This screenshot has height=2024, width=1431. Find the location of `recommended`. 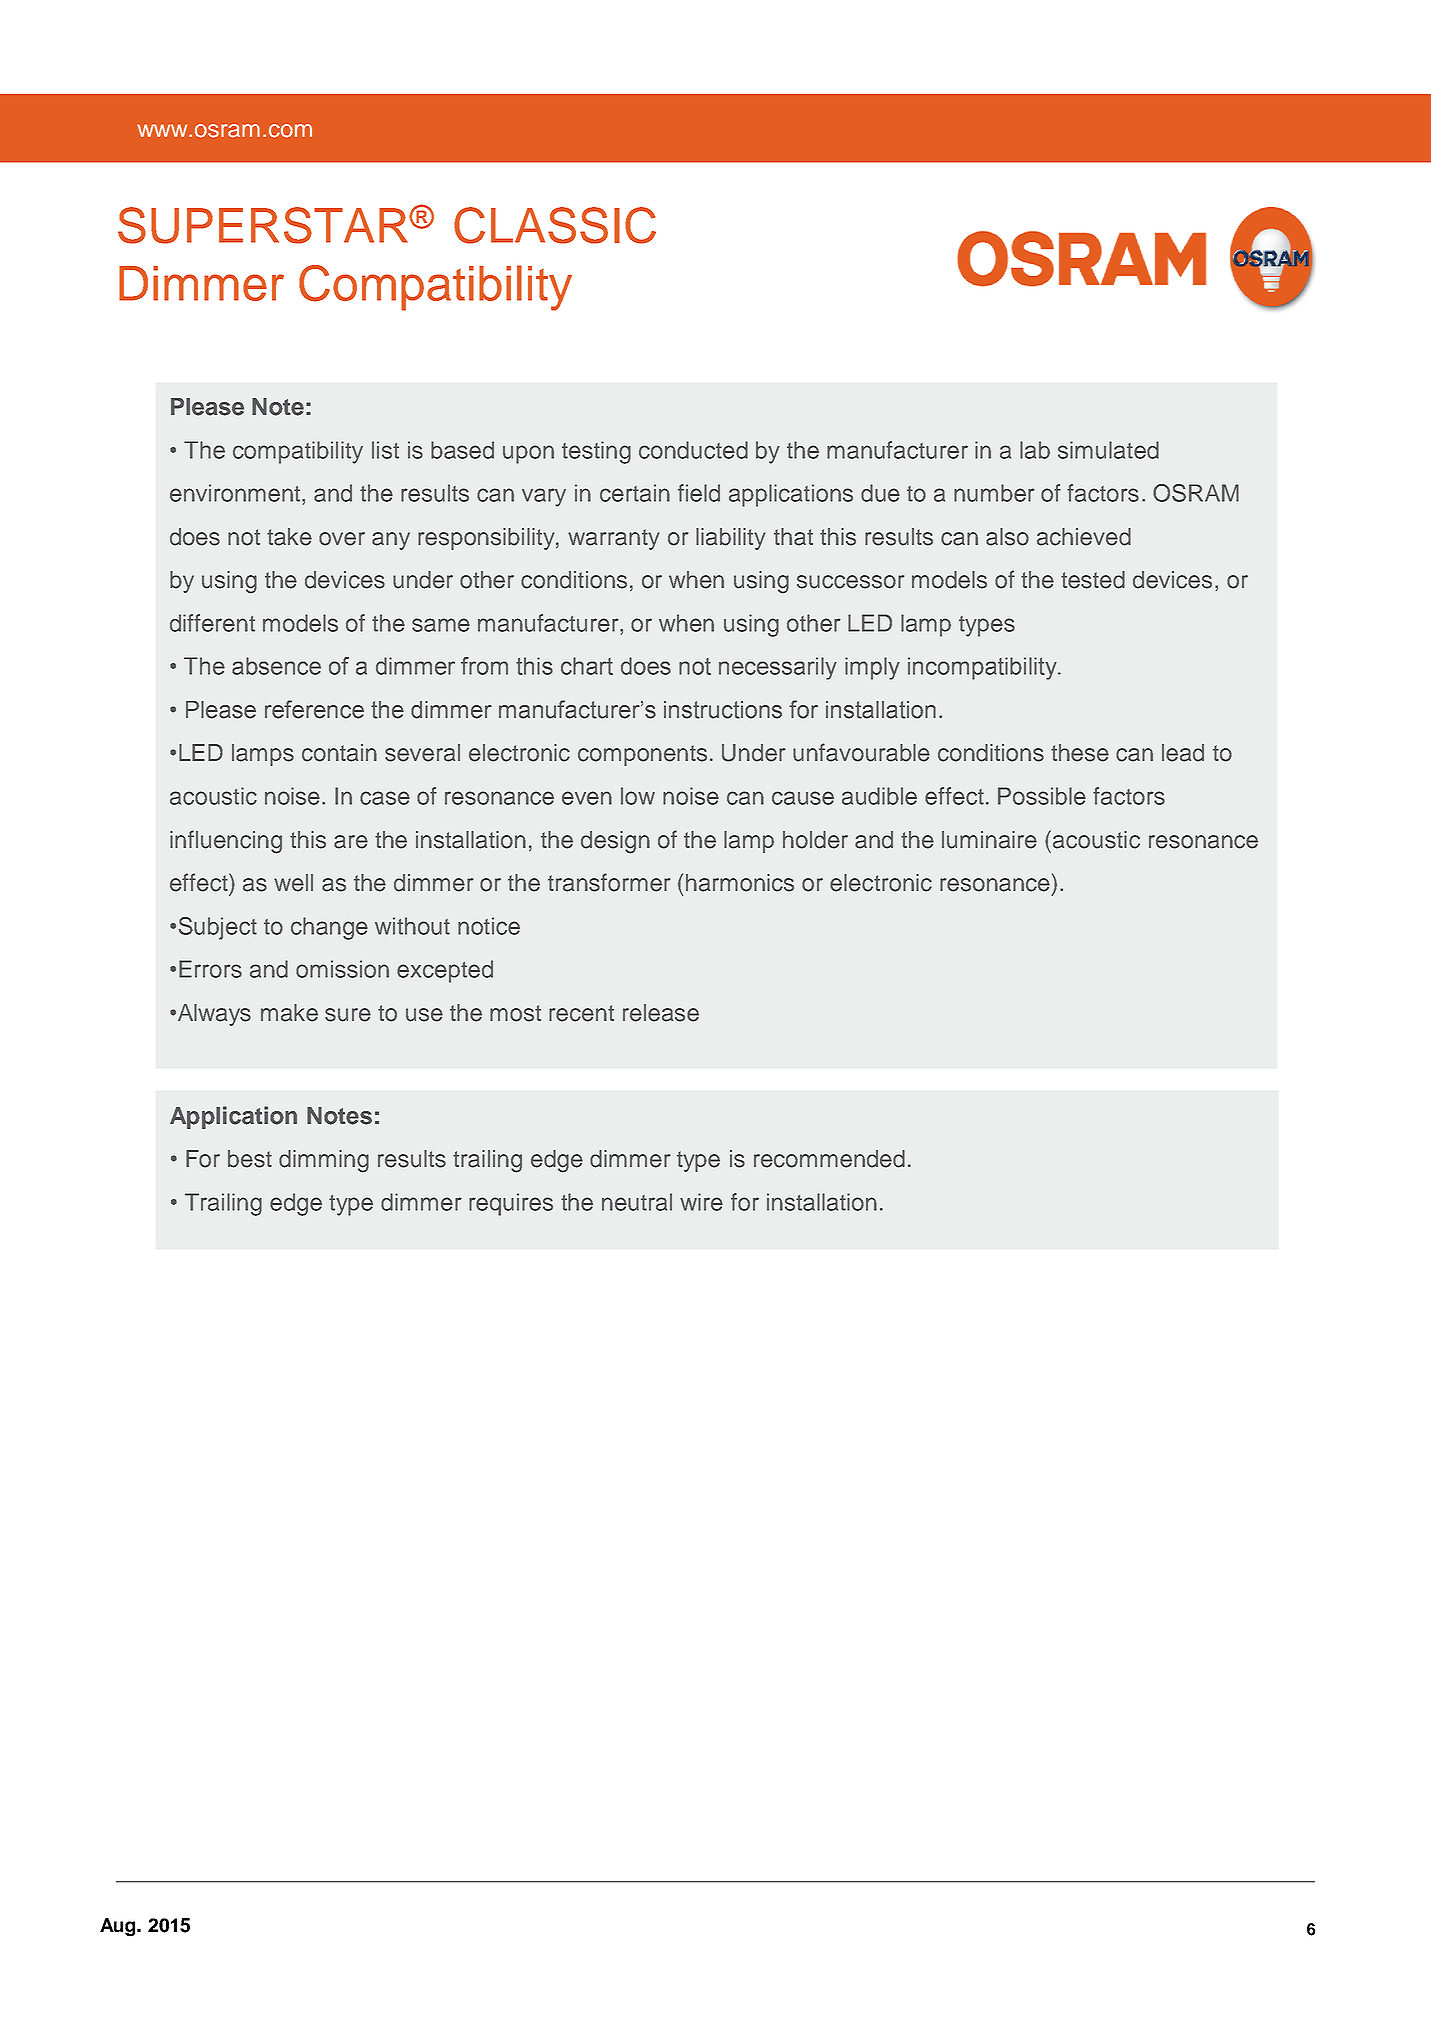

recommended is located at coordinates (829, 1159).
